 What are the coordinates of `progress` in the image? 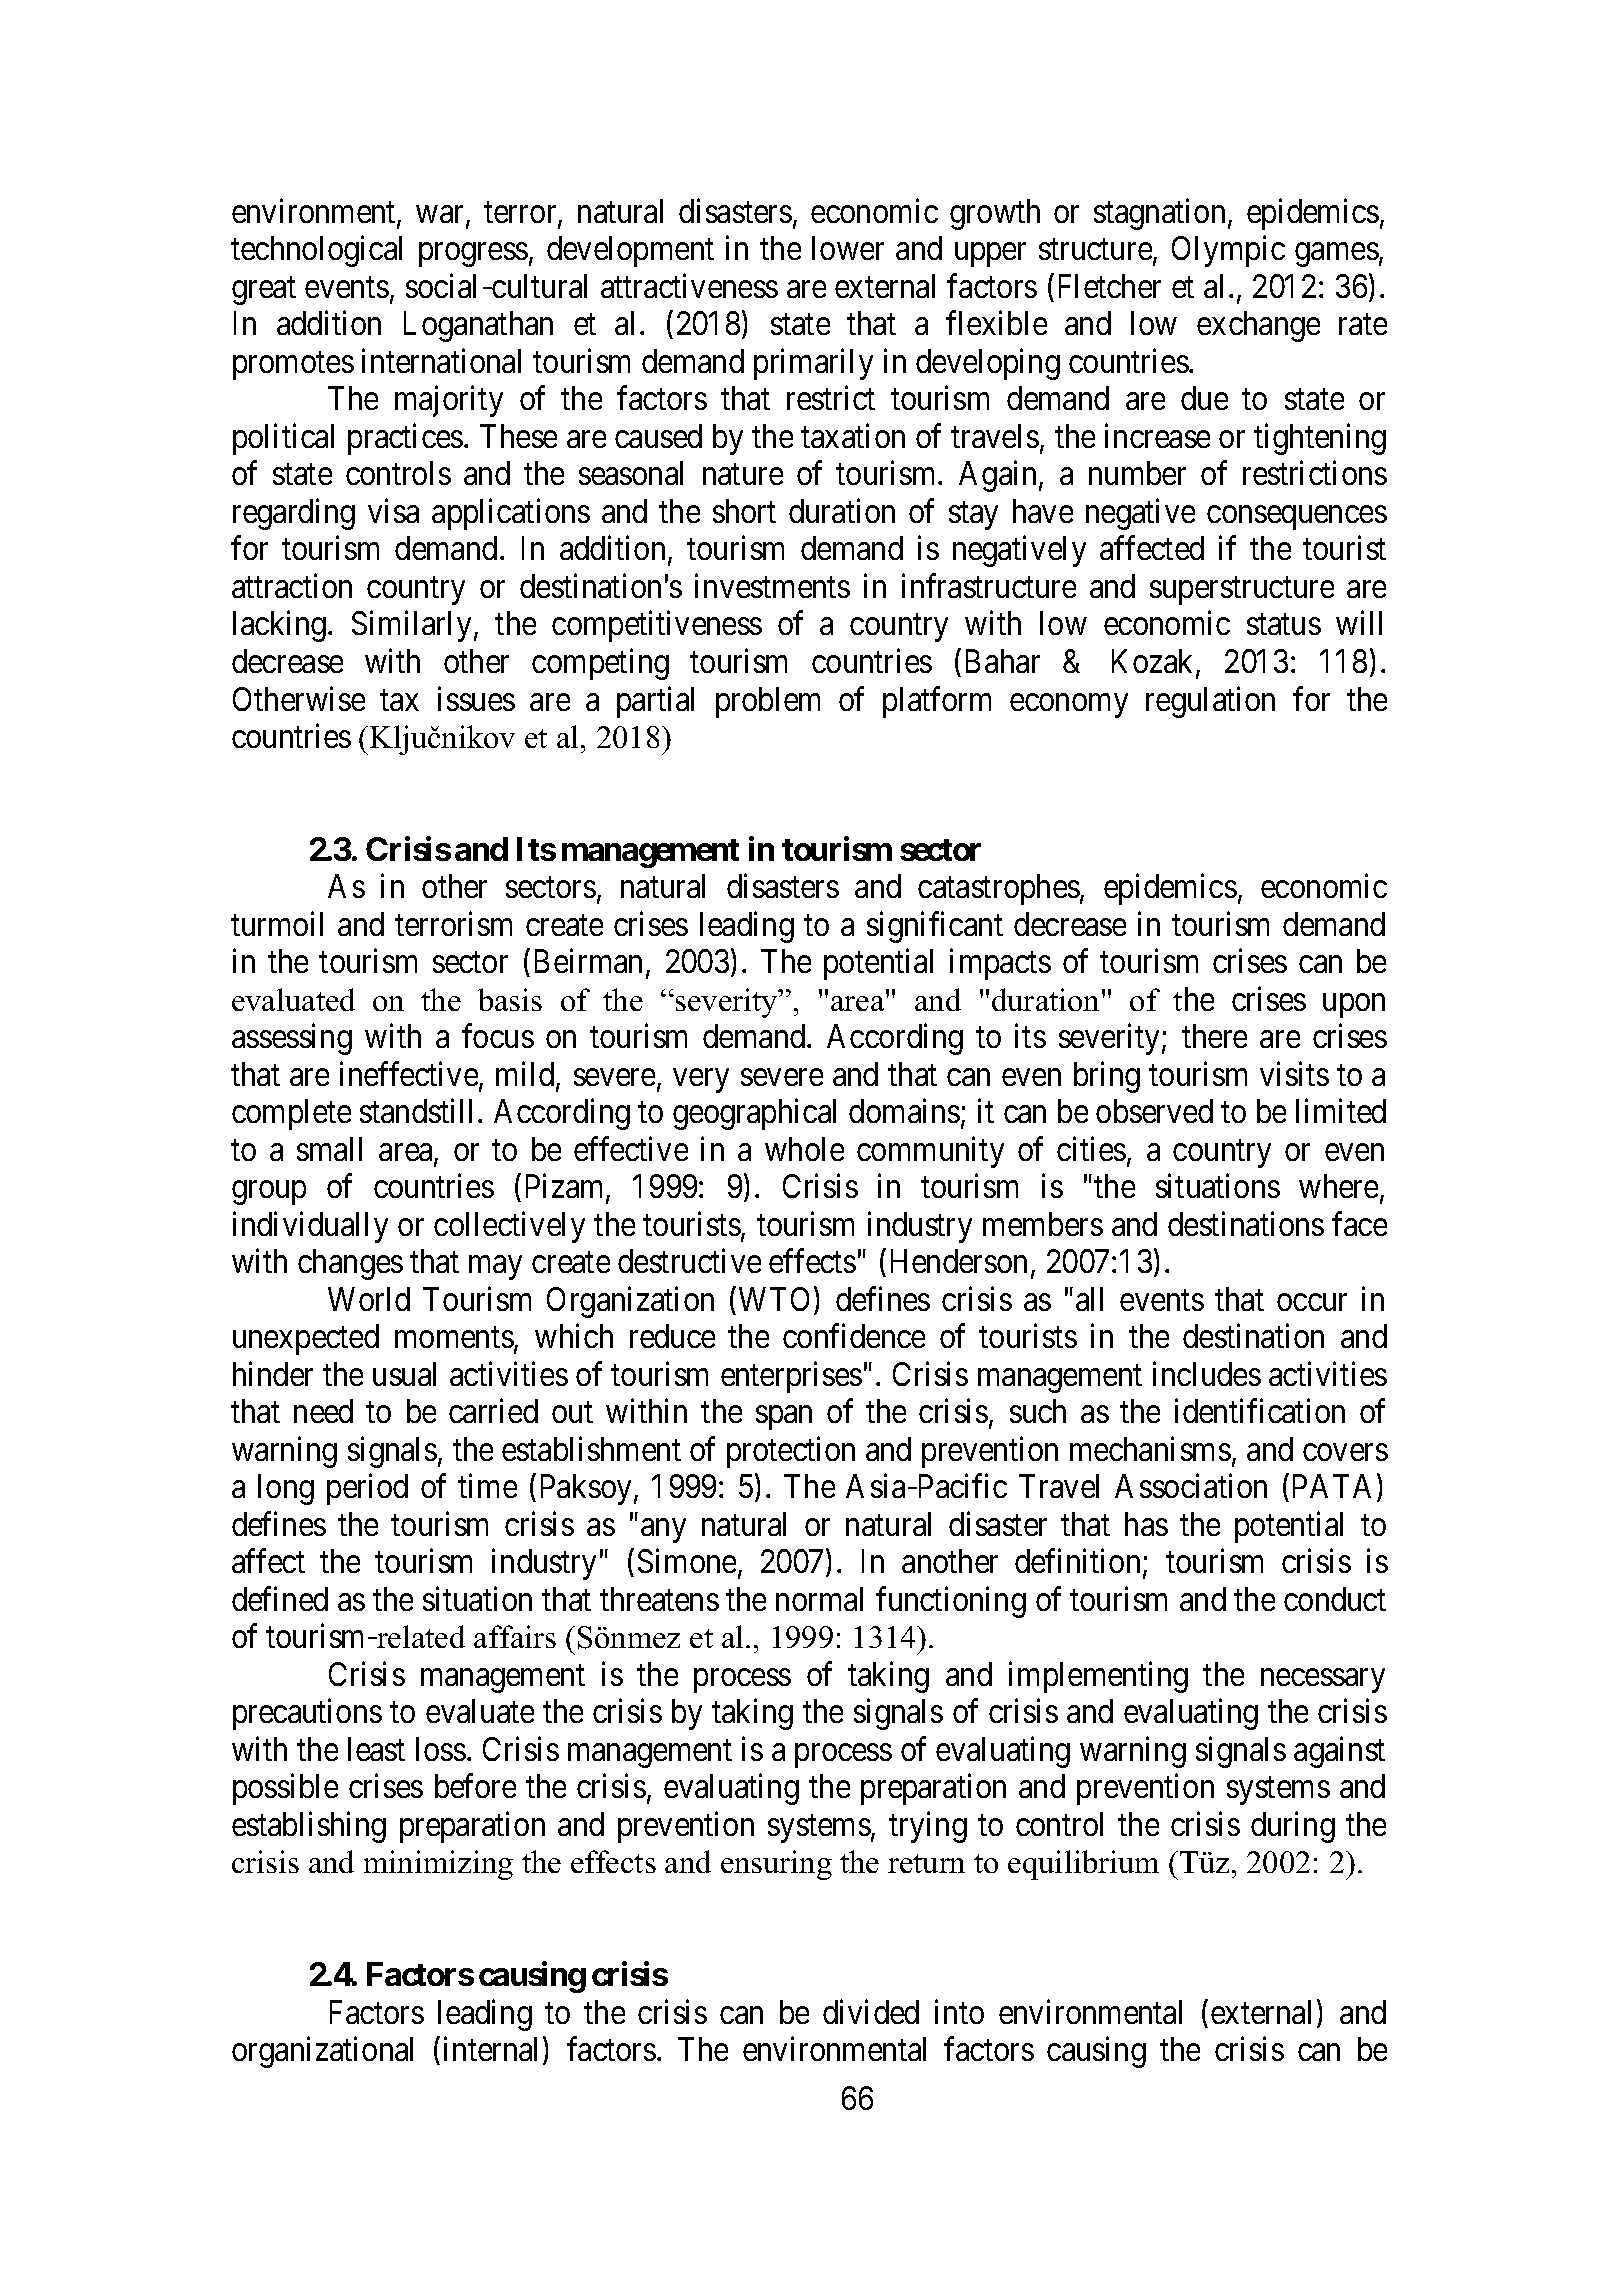 It's located at (473, 255).
